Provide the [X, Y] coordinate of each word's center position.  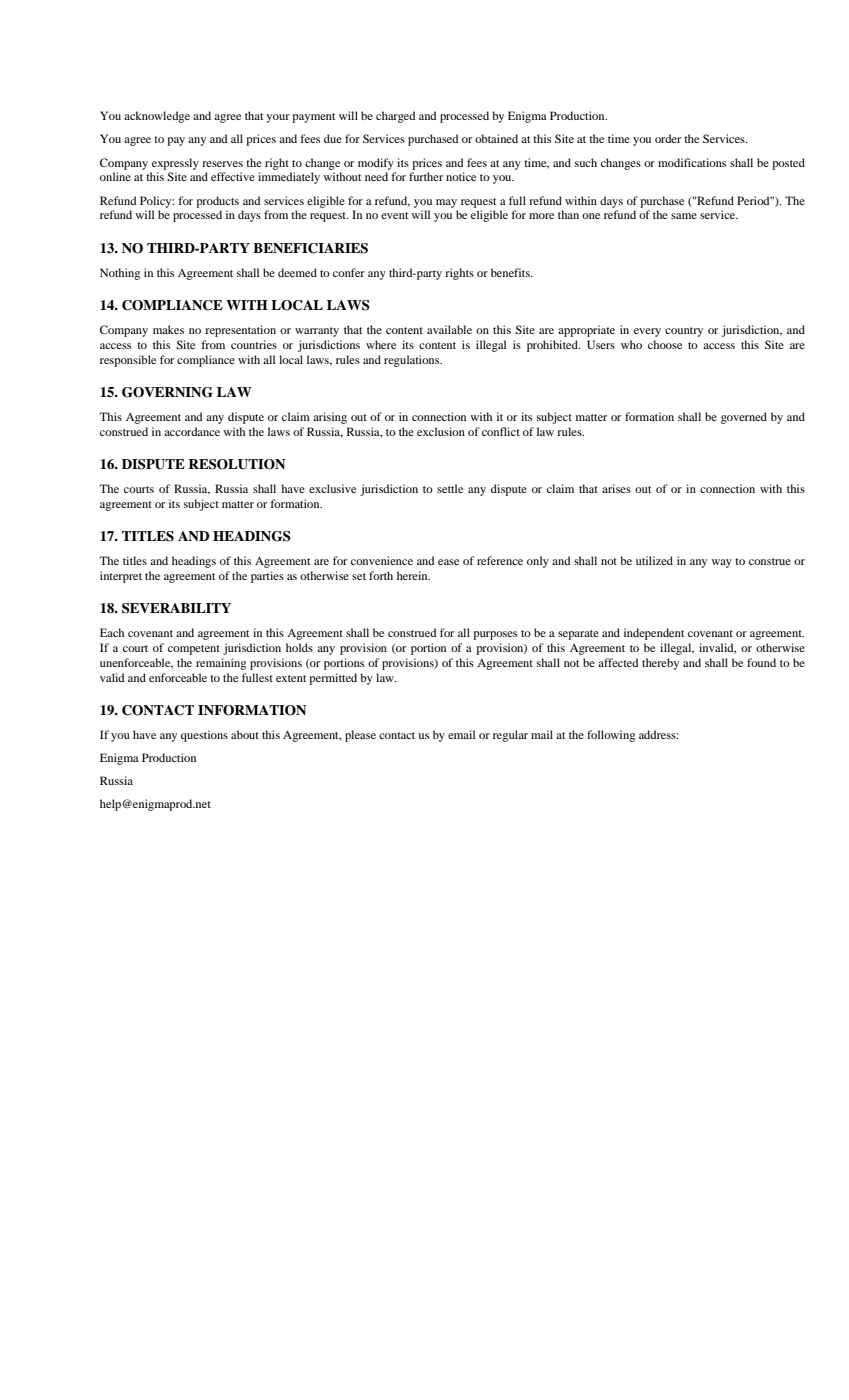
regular [510, 736]
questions [204, 736]
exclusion [441, 431]
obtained [496, 138]
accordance [192, 431]
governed [744, 418]
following [611, 736]
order [668, 138]
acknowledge [157, 117]
